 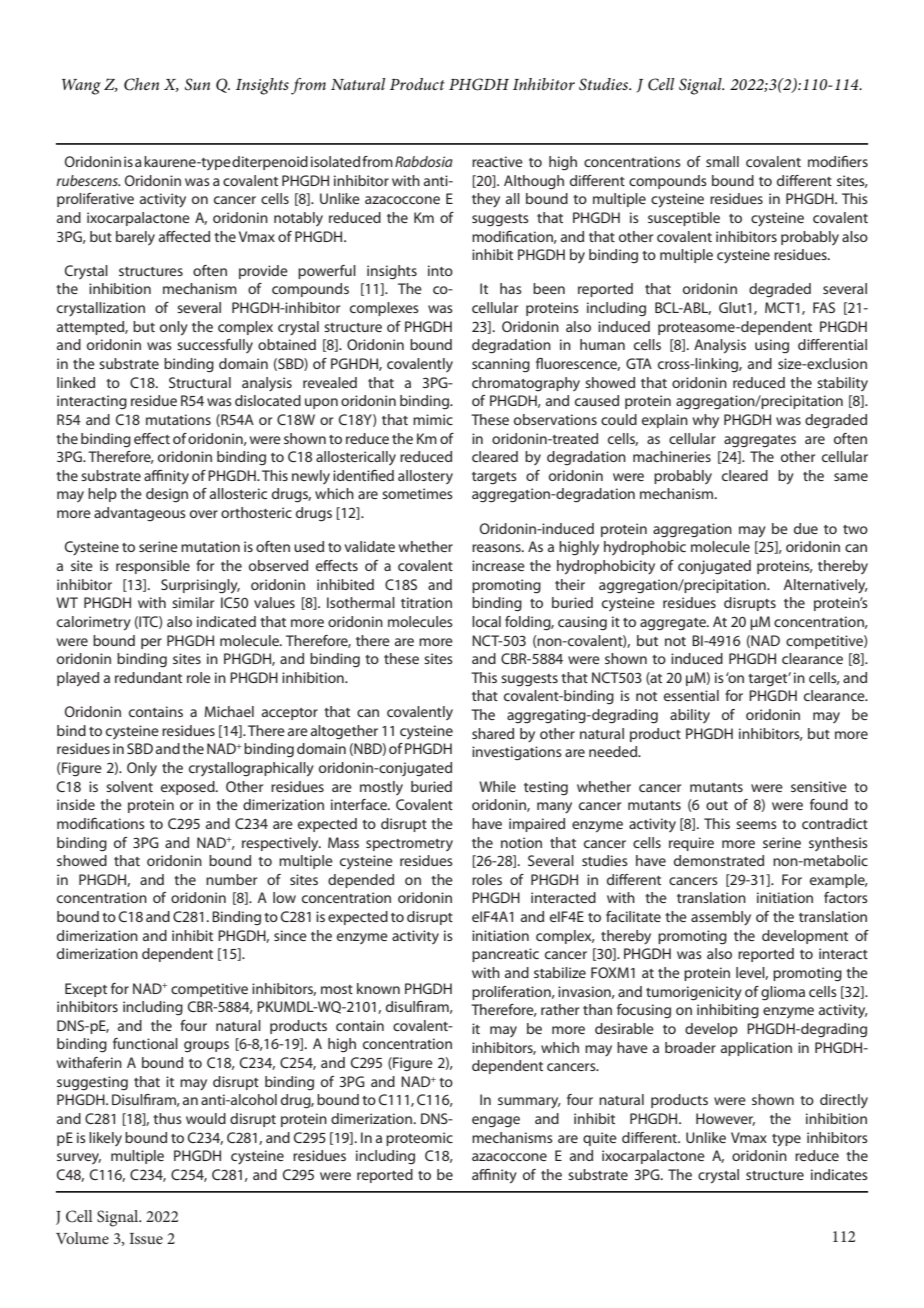 I want to click on seems, so click(x=756, y=825).
